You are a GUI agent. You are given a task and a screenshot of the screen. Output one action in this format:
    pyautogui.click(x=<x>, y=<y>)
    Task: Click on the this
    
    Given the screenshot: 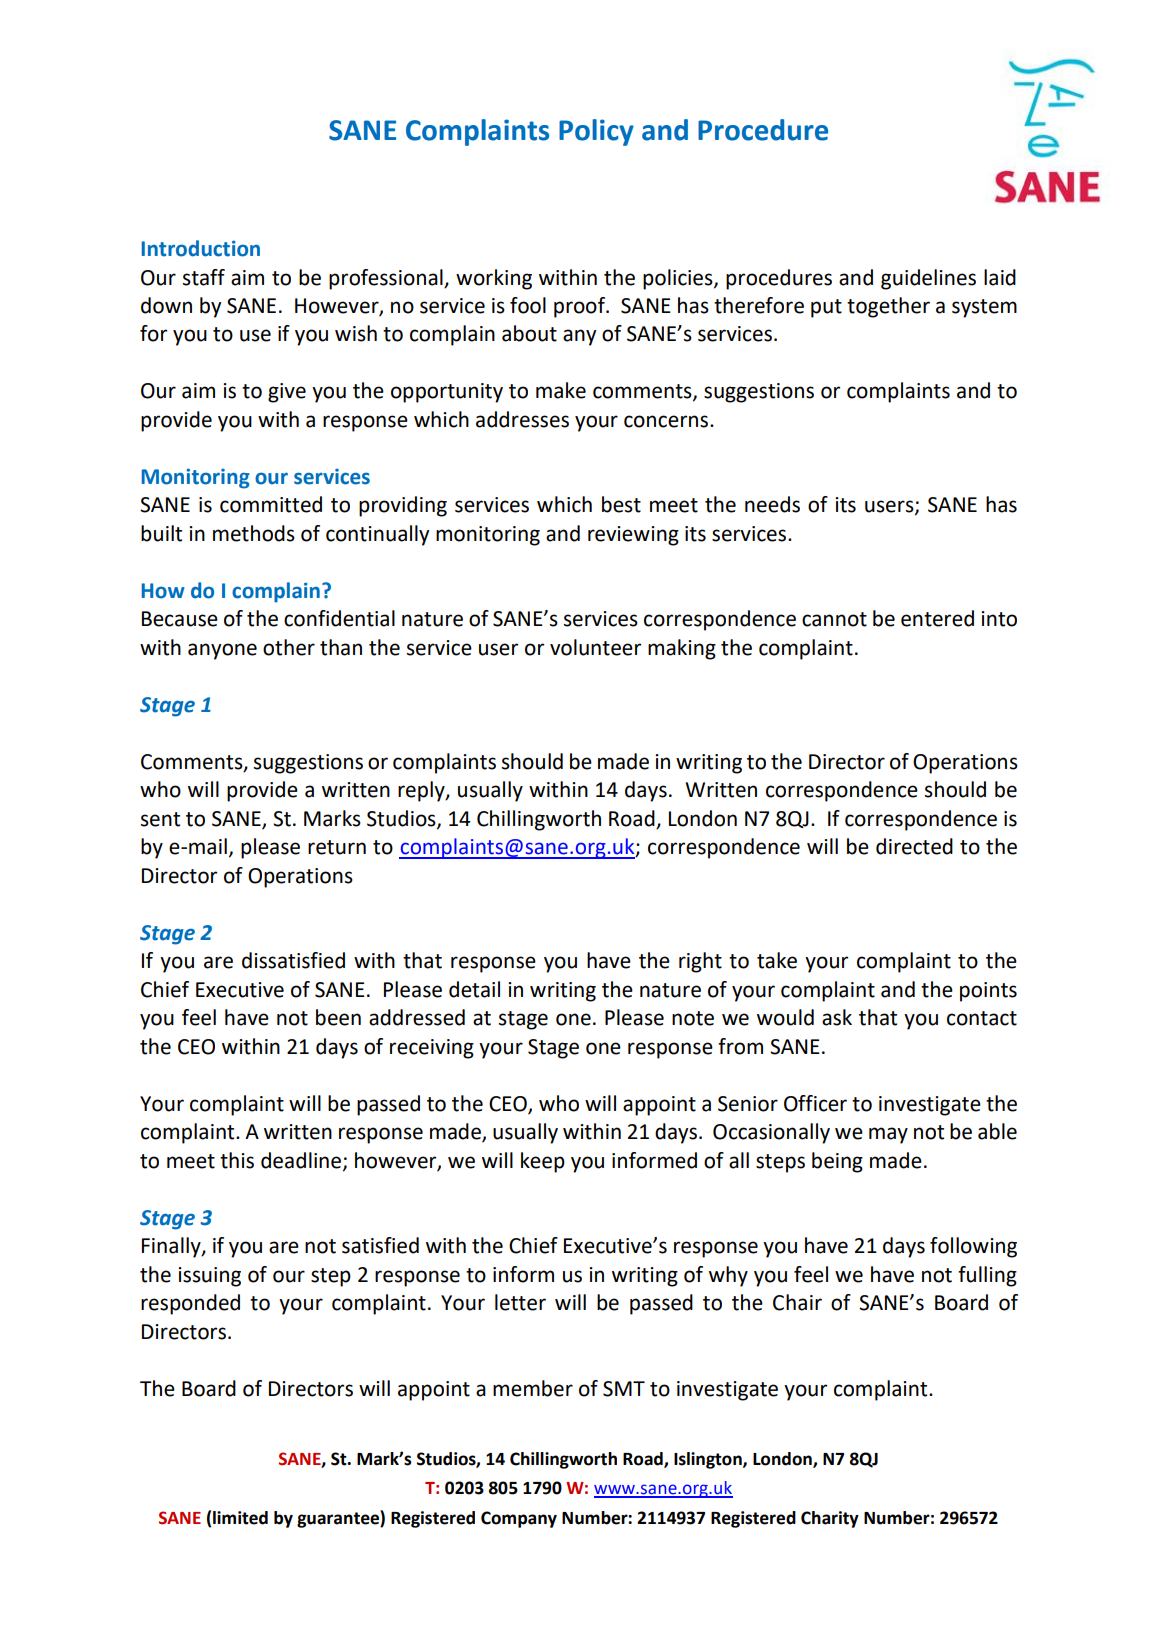 What is the action you would take?
    pyautogui.click(x=237, y=1160)
